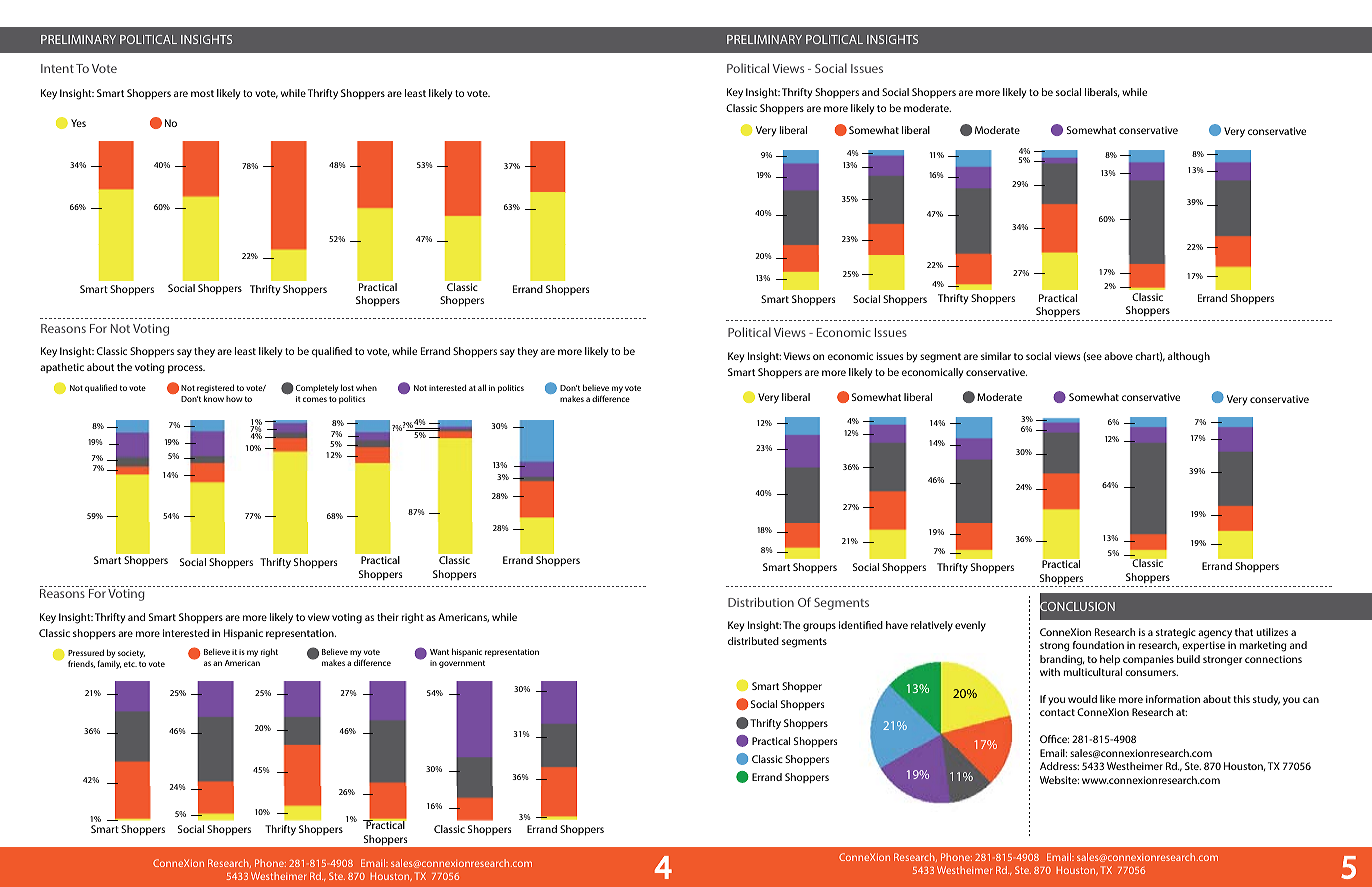 The image size is (1372, 887). I want to click on although, so click(1189, 357).
